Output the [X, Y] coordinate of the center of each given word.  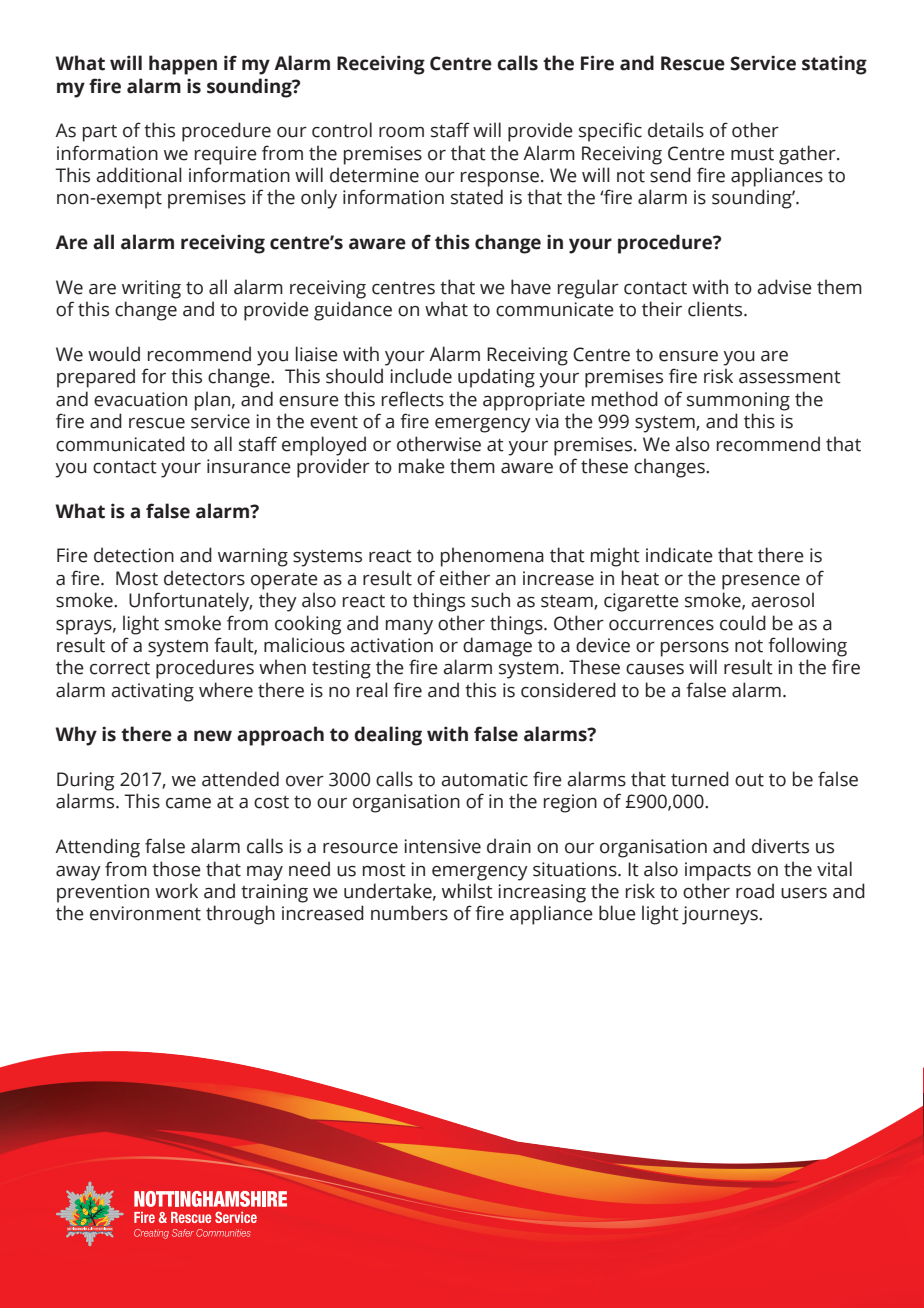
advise [784, 287]
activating [152, 692]
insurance [249, 466]
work [176, 891]
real [372, 690]
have [531, 287]
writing [151, 289]
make [422, 466]
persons [695, 649]
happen [183, 65]
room [401, 132]
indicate [679, 555]
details [676, 130]
